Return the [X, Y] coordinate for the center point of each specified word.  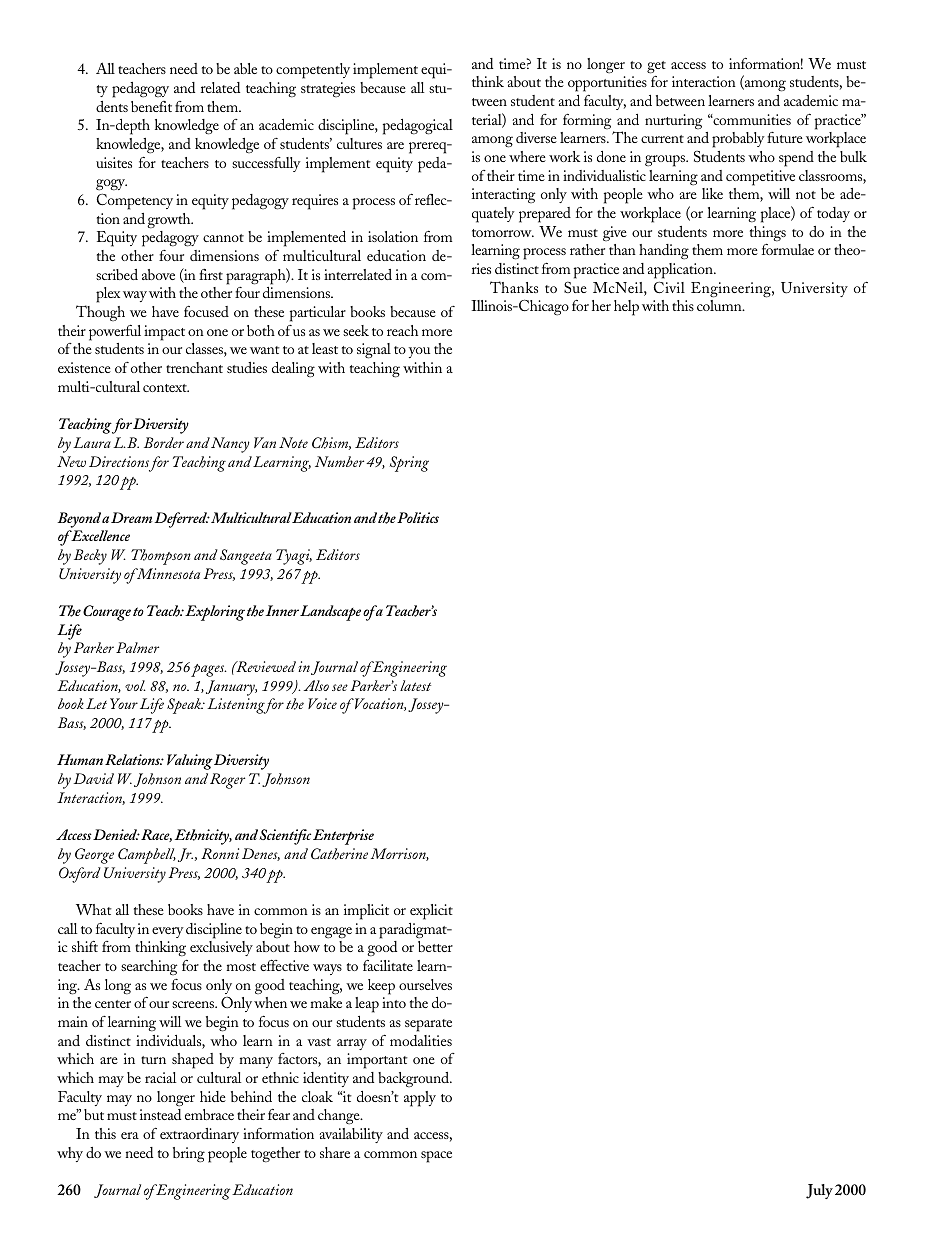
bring [189, 1155]
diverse [536, 137]
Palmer [137, 647]
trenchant [194, 367]
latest [415, 685]
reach [402, 330]
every [168, 932]
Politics [418, 517]
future [785, 137]
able [245, 68]
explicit [431, 912]
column [720, 305]
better [435, 946]
